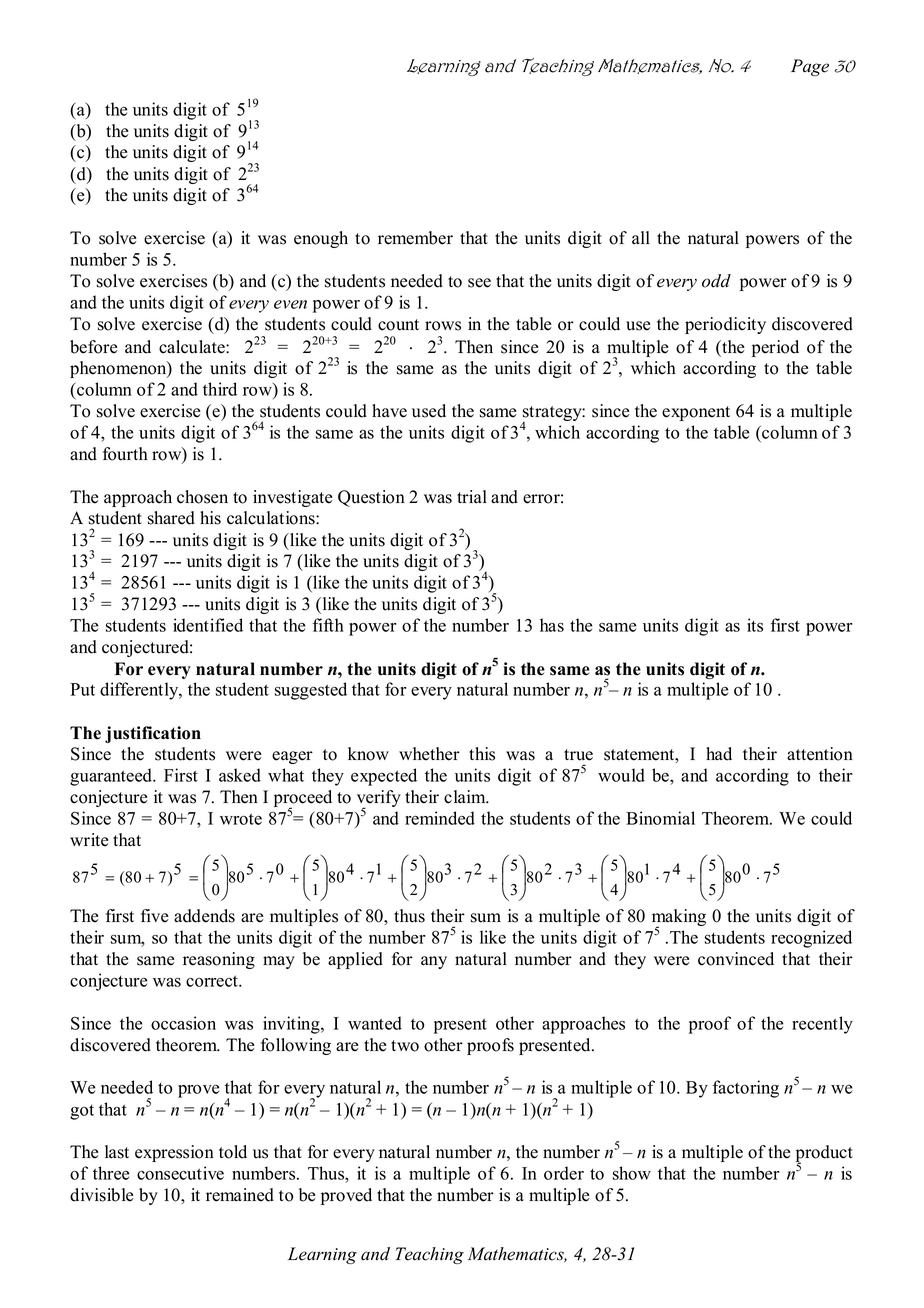 This document has height=1308, width=924. What do you see at coordinates (810, 67) in the document?
I see `Page` at bounding box center [810, 67].
